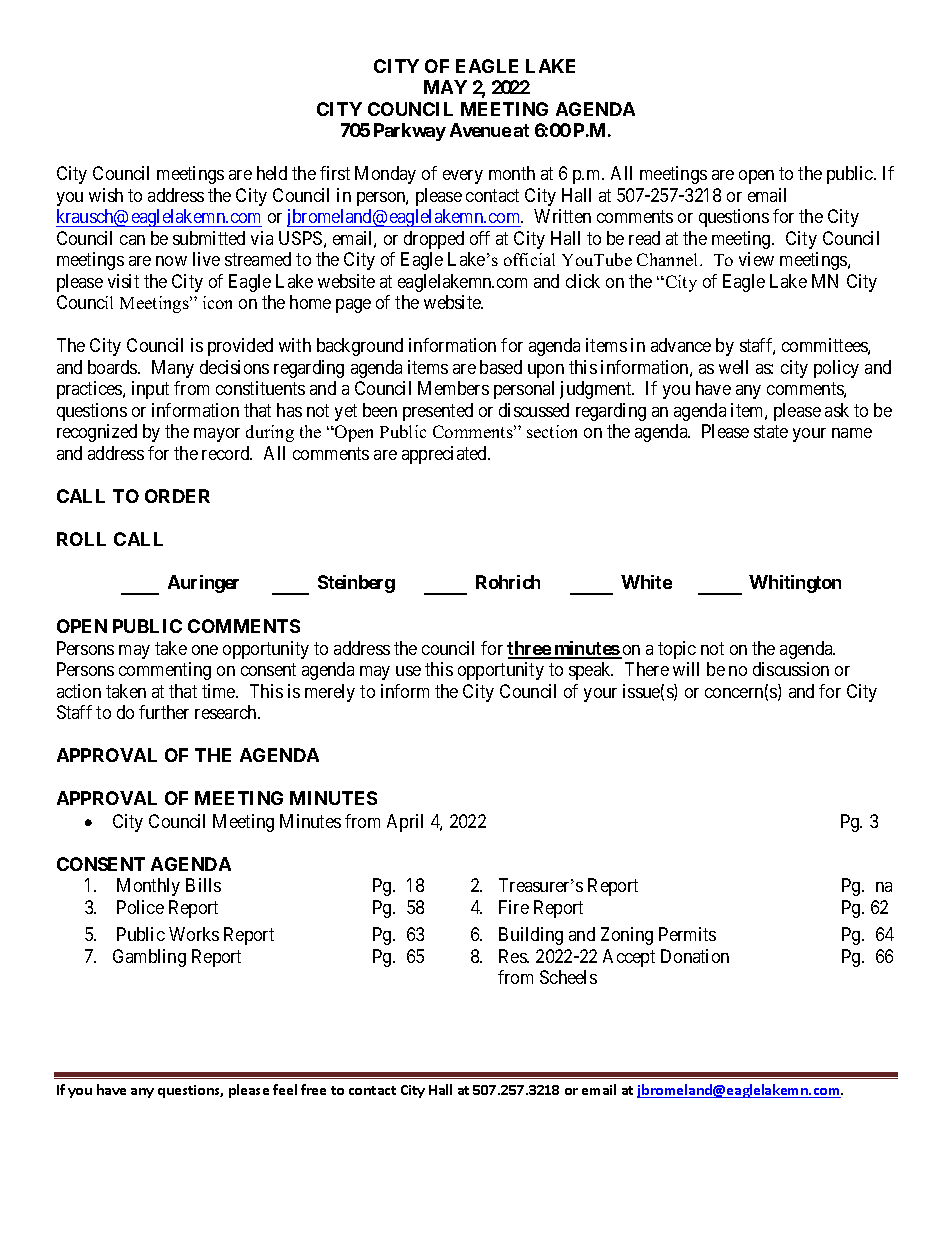 The width and height of the image is (952, 1233). Describe the element at coordinates (106, 195) in the image. I see `wish` at that location.
